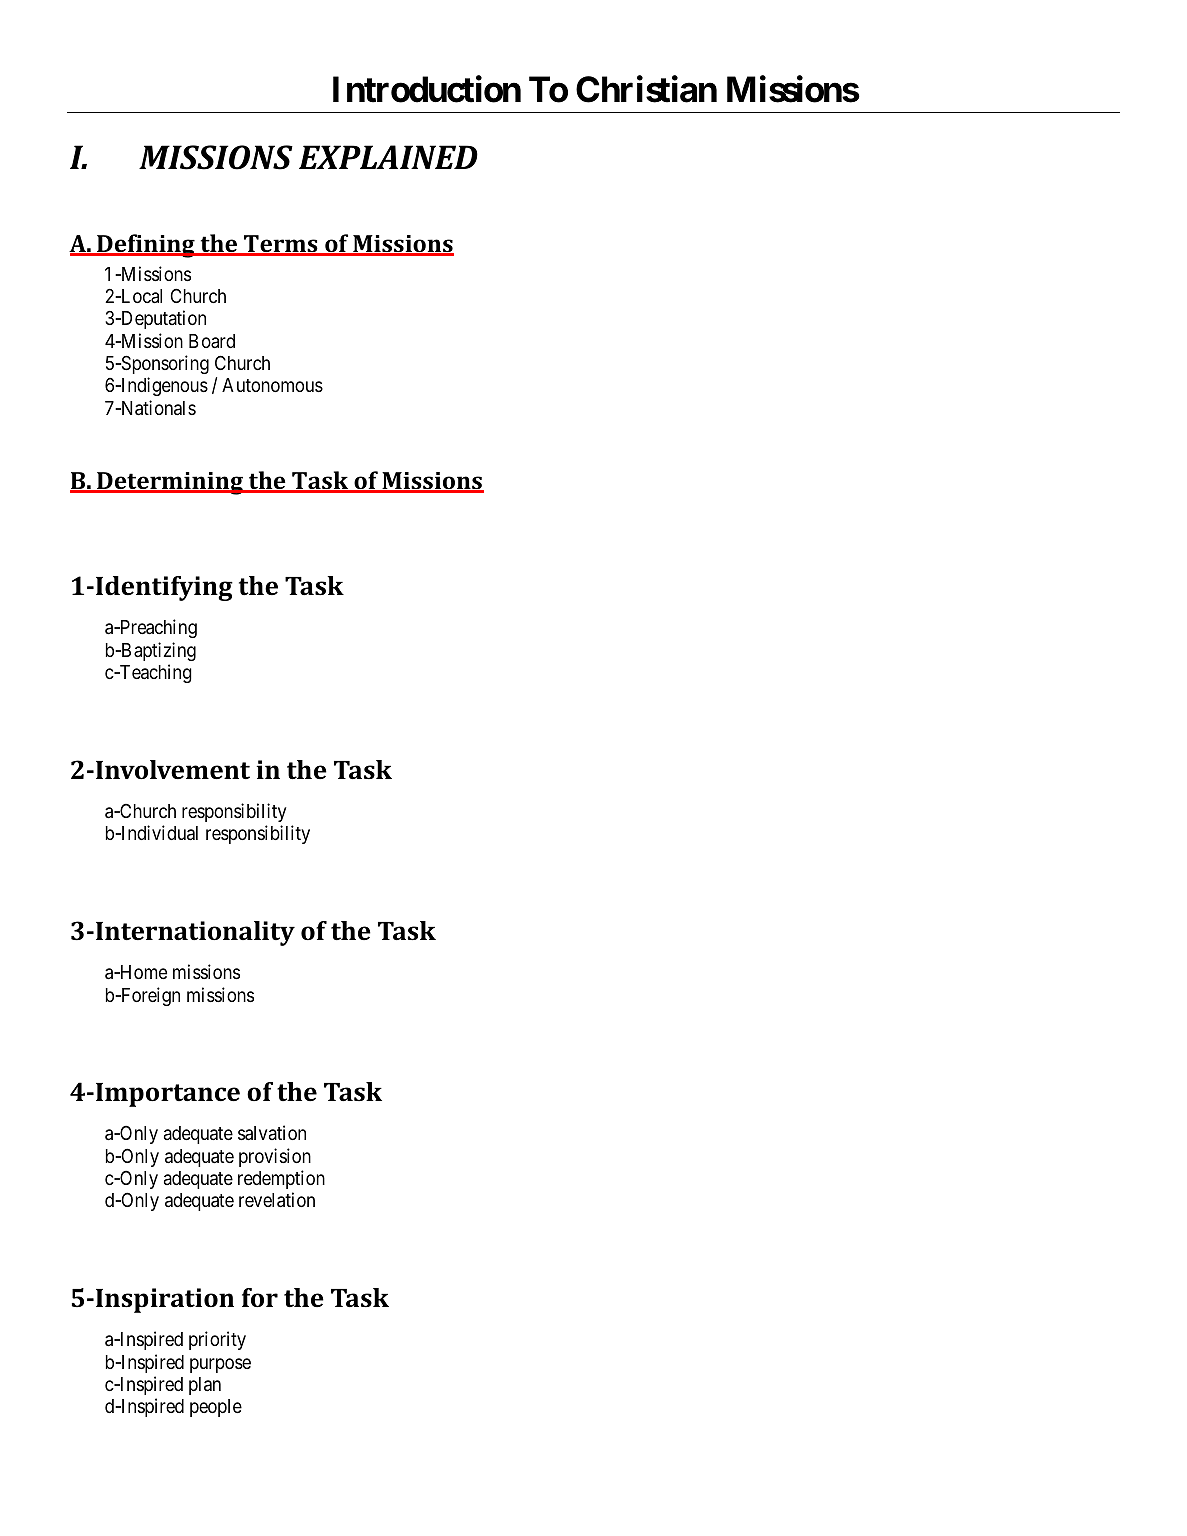 This screenshot has width=1187, height=1536. Describe the element at coordinates (272, 1133) in the screenshot. I see `salvation` at that location.
